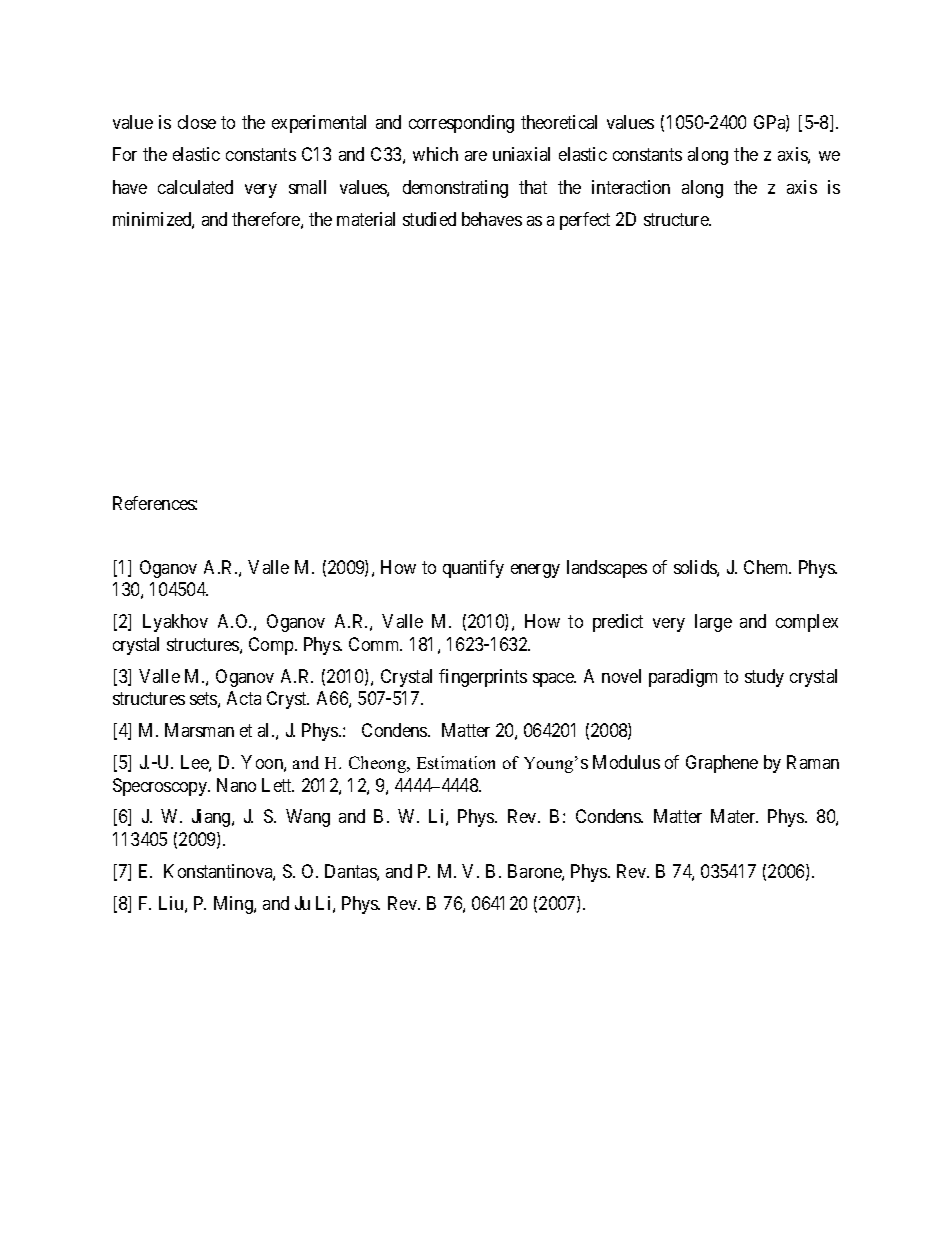  Describe the element at coordinates (713, 623) in the screenshot. I see `large` at that location.
